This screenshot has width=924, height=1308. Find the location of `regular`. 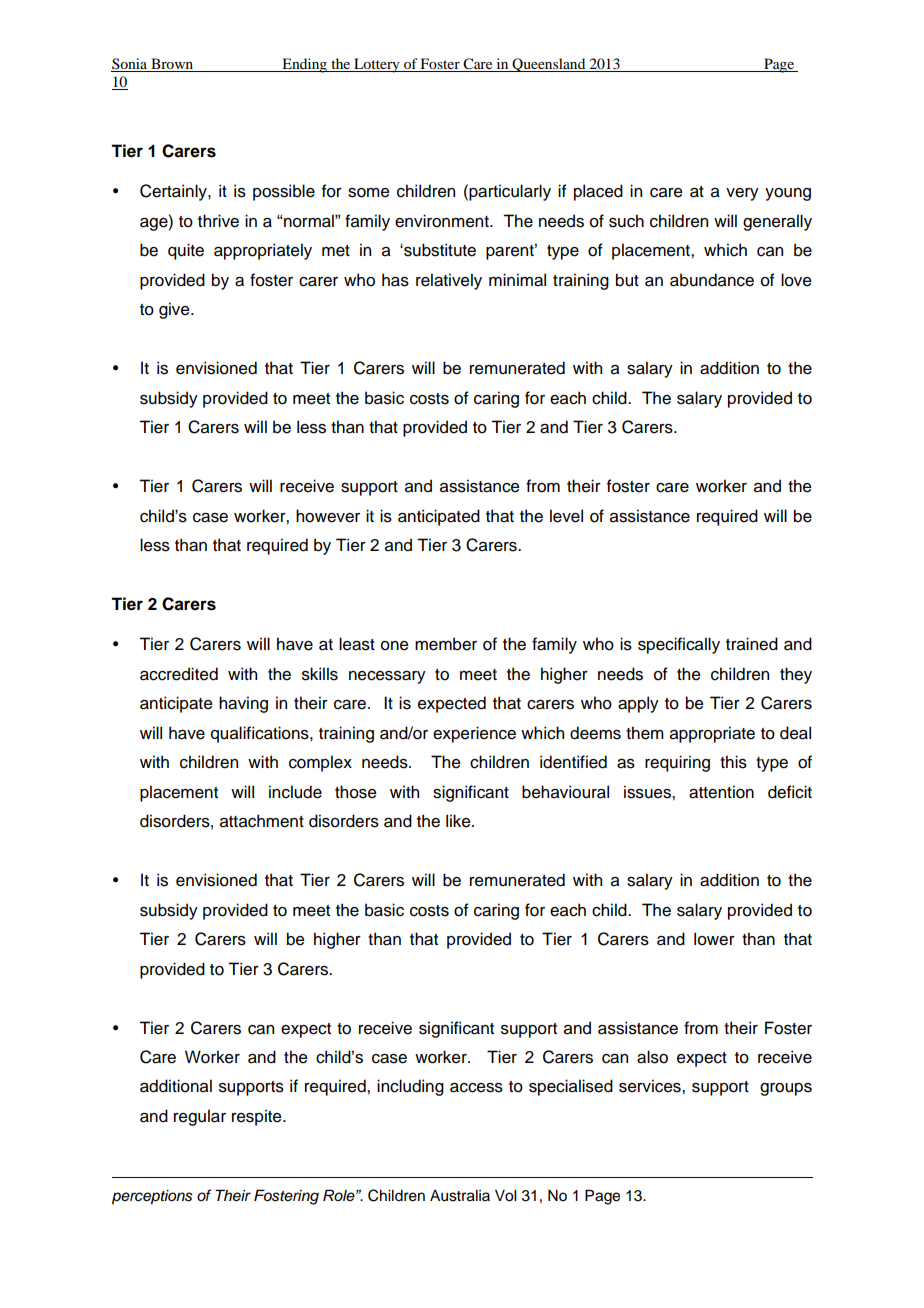

regular is located at coordinates (200, 1117).
